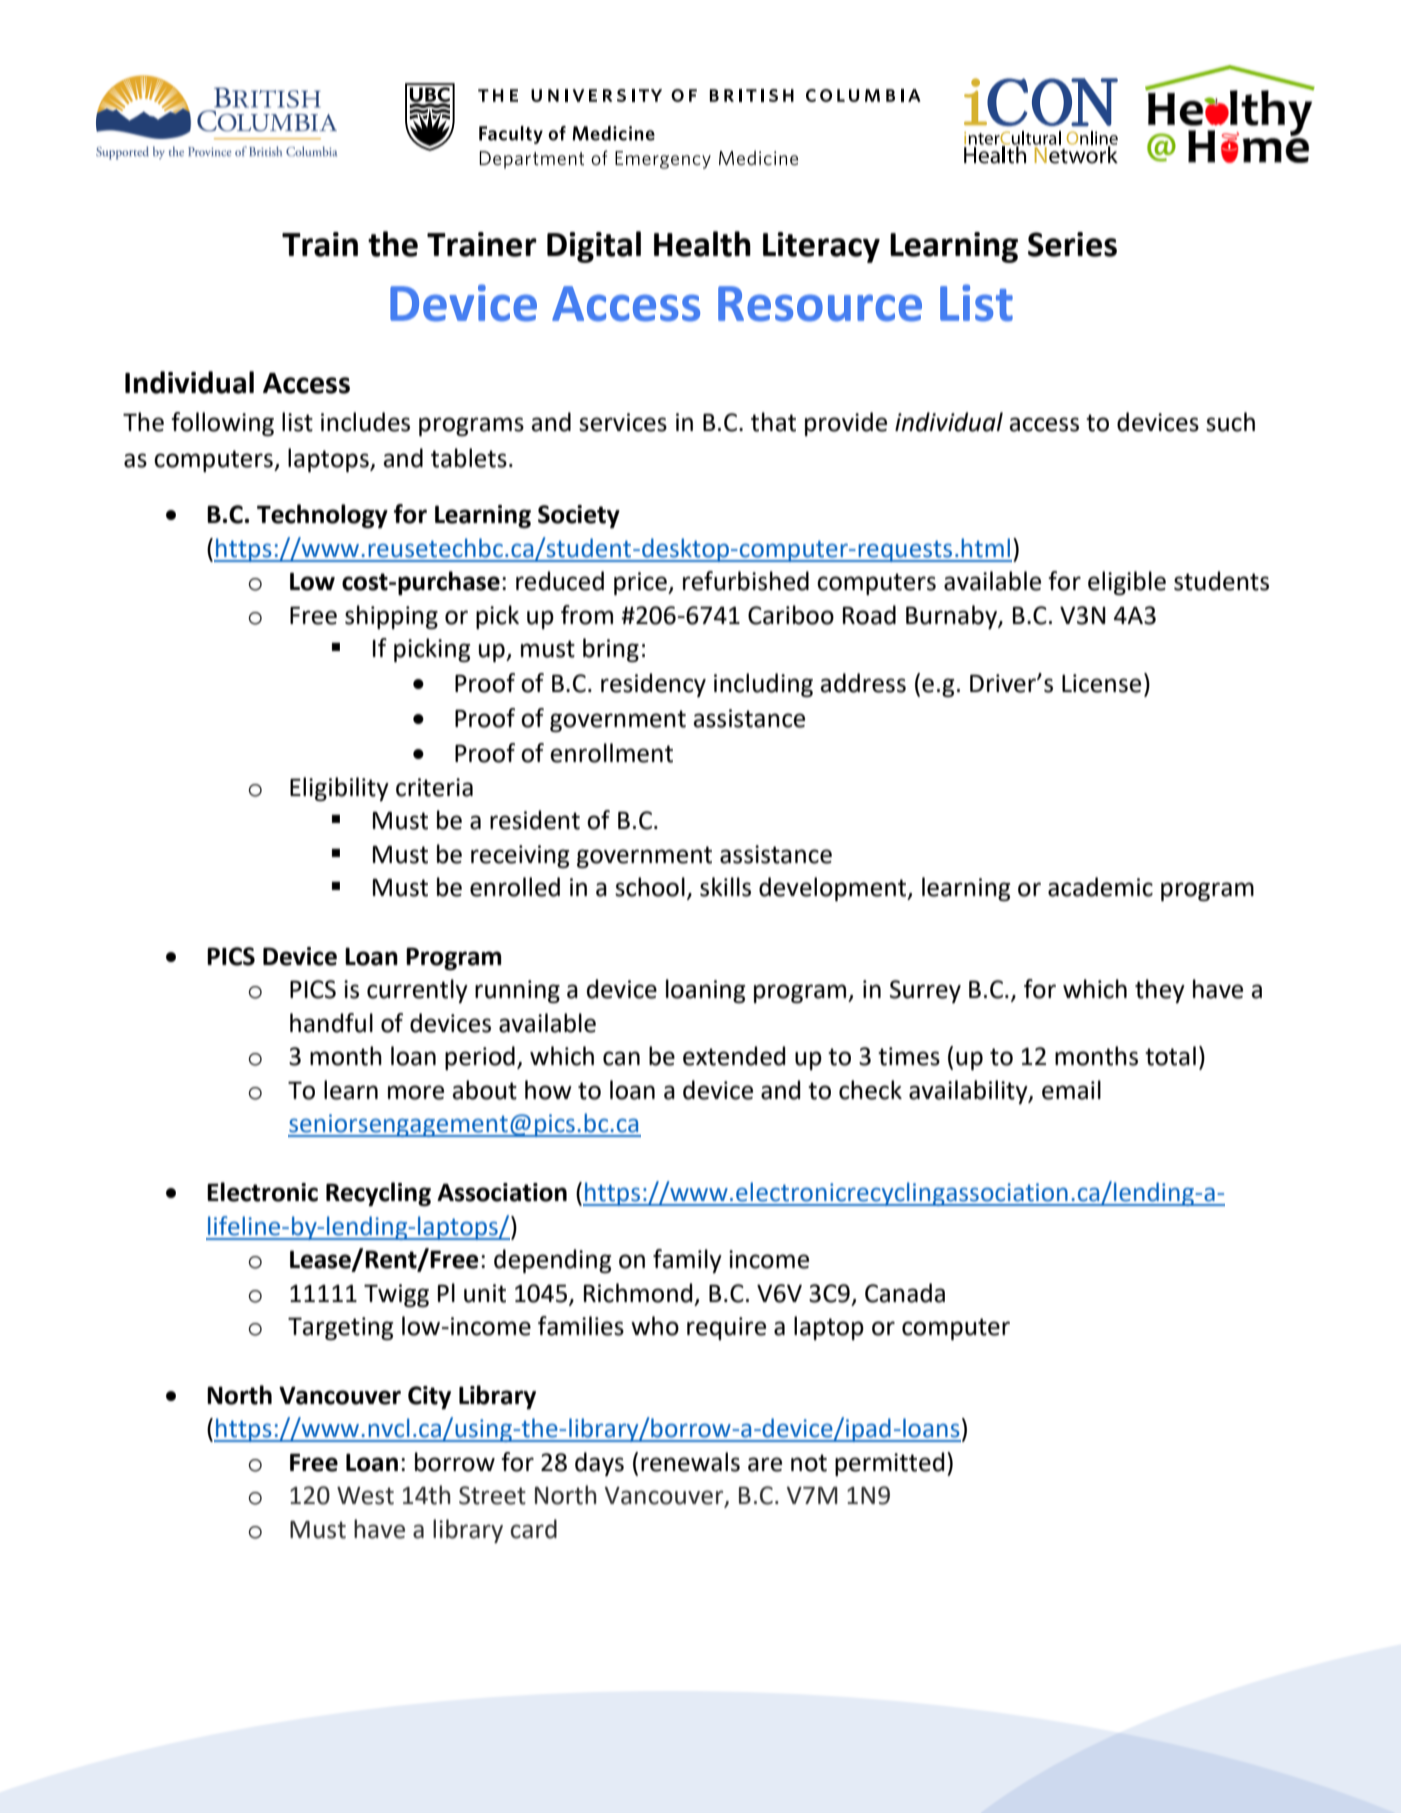 This document has height=1813, width=1401. Describe the element at coordinates (725, 887) in the document. I see `skills` at that location.
